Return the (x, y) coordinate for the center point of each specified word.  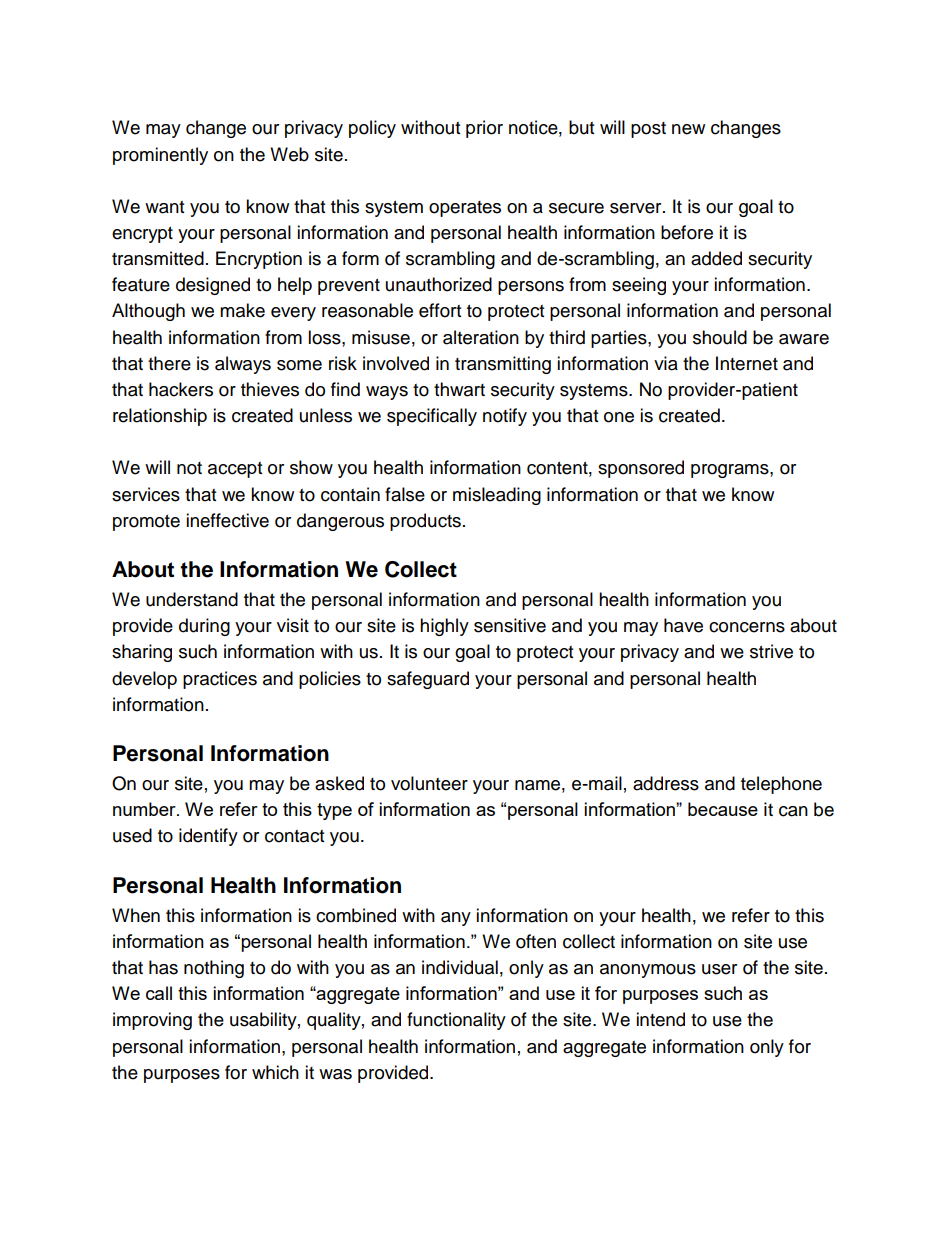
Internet (747, 363)
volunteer (429, 783)
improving (152, 1021)
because (723, 809)
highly (444, 627)
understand (192, 599)
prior (484, 129)
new (688, 129)
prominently (160, 156)
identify (208, 837)
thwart (459, 389)
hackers (181, 389)
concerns (747, 627)
